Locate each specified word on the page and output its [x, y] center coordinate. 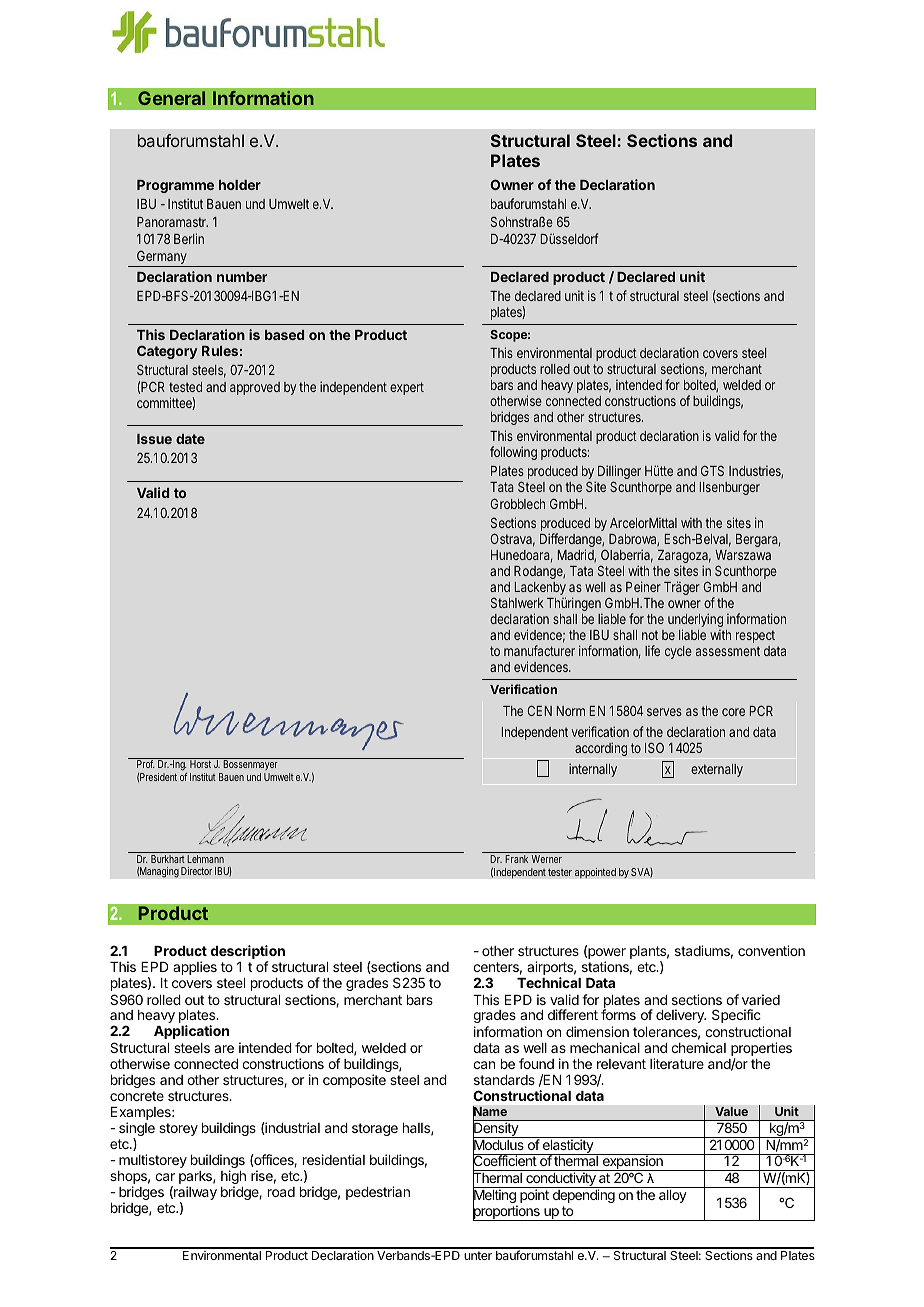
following [513, 453]
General [171, 98]
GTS [712, 470]
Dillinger [619, 473]
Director [196, 871]
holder [240, 185]
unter [478, 1255]
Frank [516, 859]
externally [717, 770]
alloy [673, 1196]
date [190, 439]
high [233, 1178]
